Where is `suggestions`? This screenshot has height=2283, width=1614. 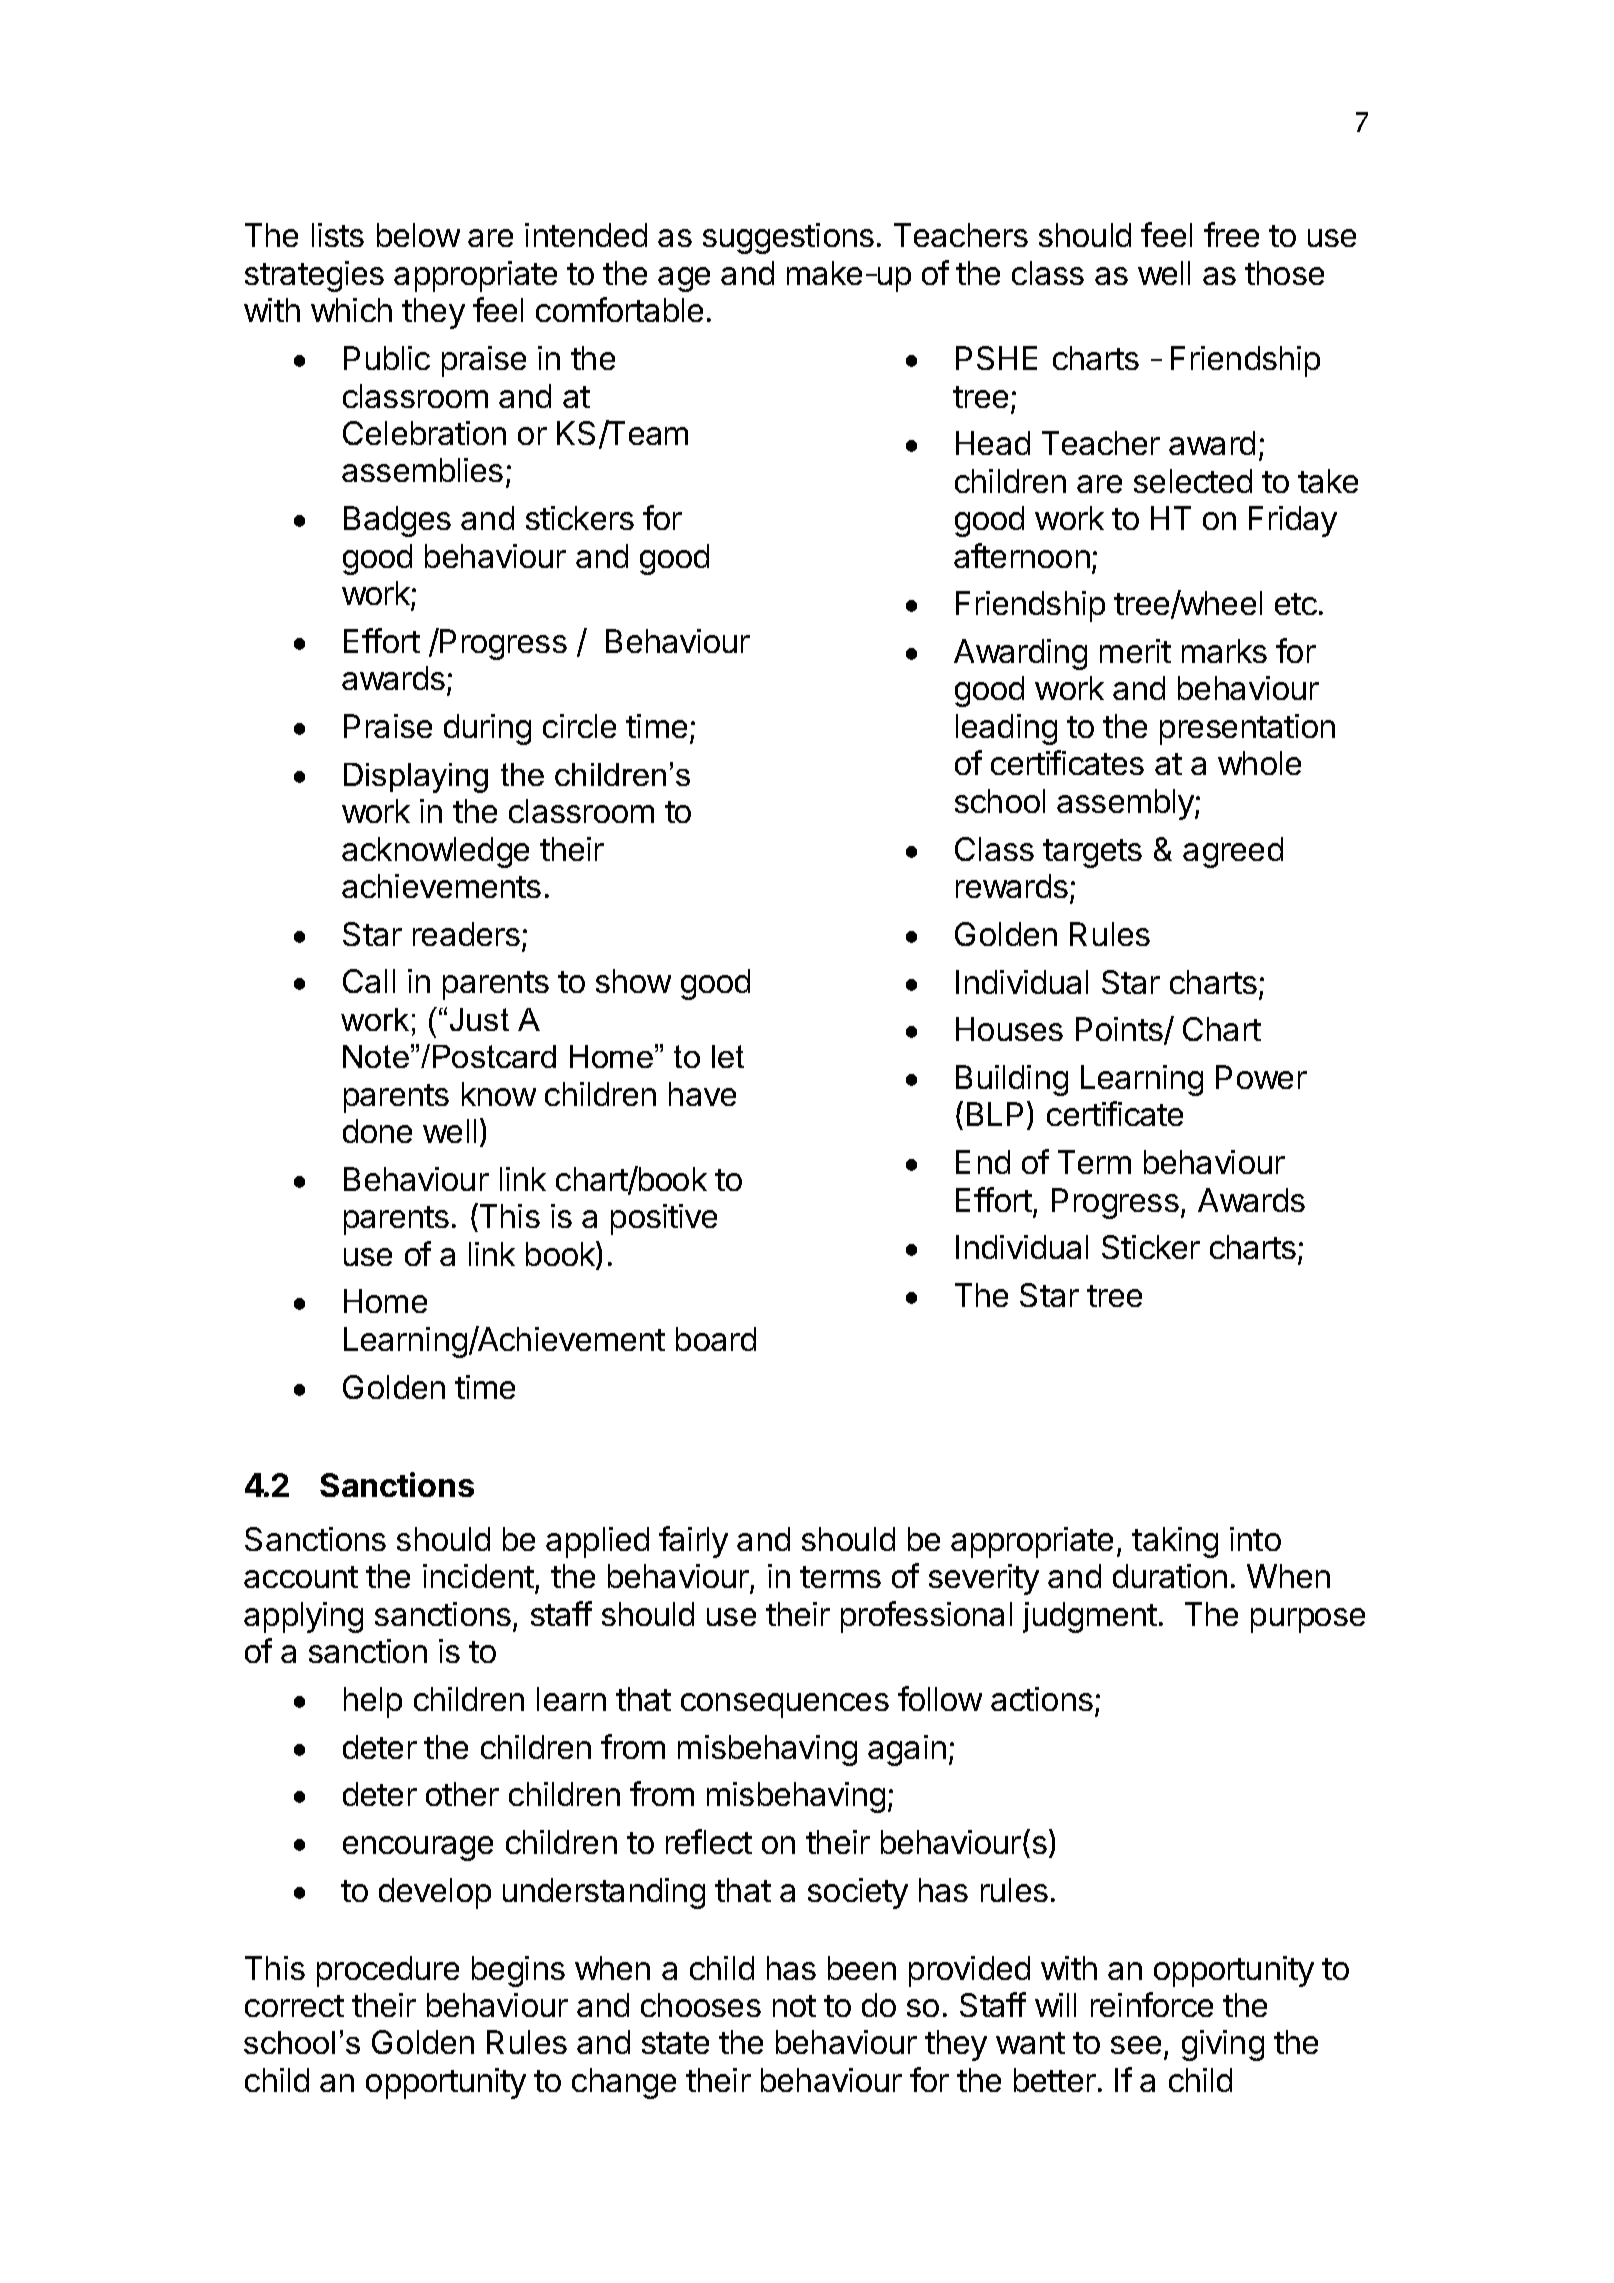 suggestions is located at coordinates (788, 238).
